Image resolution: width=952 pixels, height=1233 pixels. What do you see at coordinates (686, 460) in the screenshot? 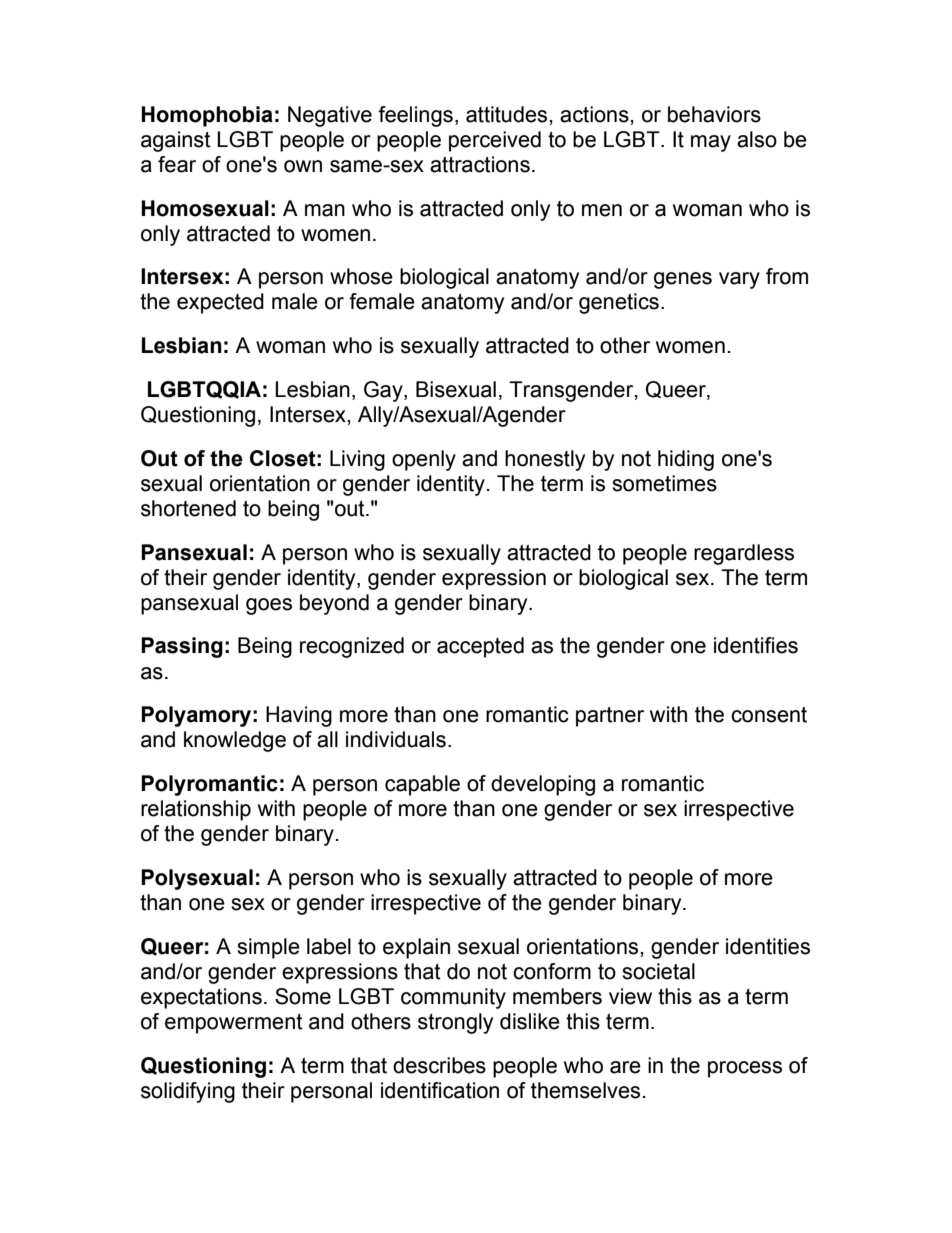
I see `hiding` at bounding box center [686, 460].
